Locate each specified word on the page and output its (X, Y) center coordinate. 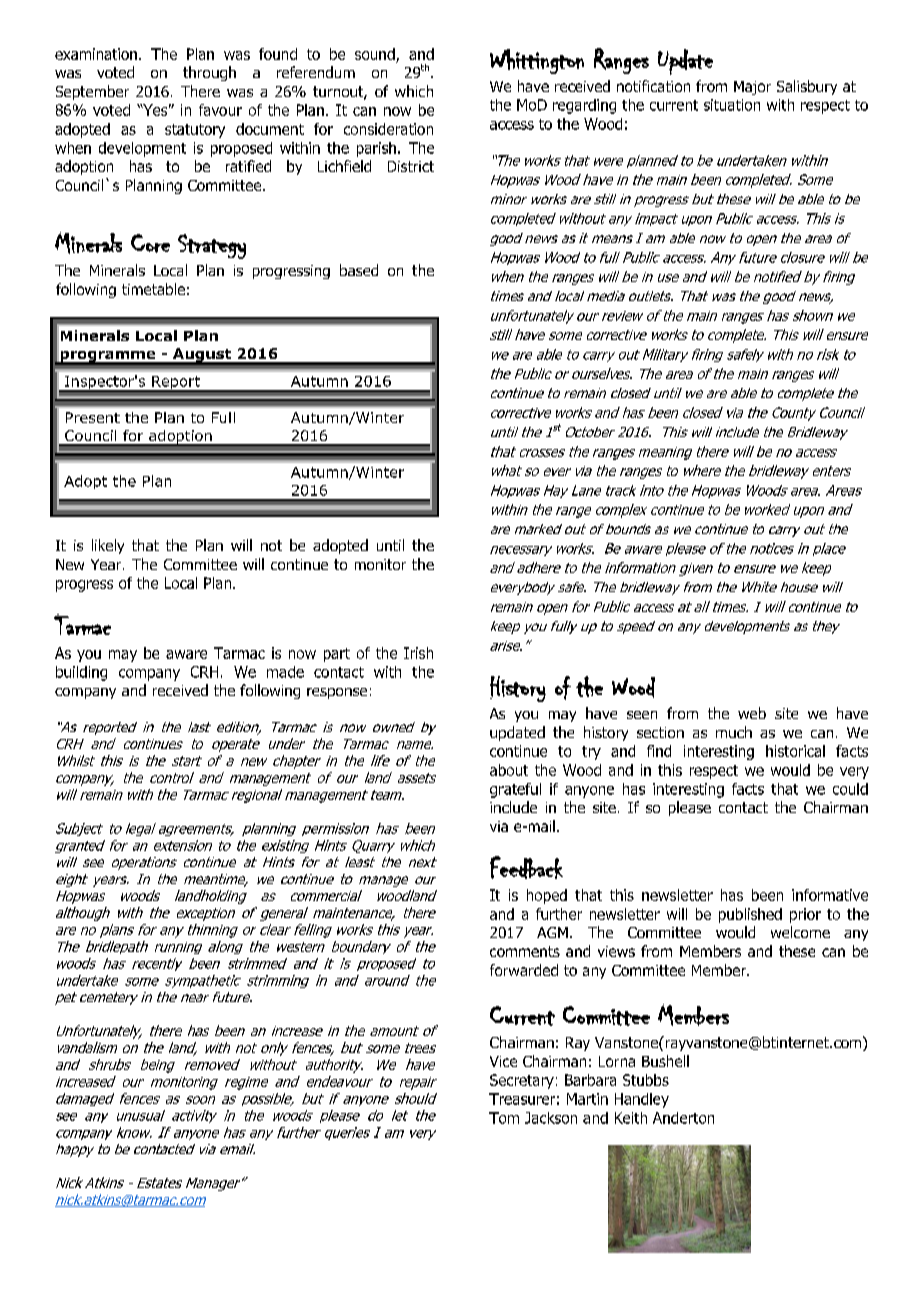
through (209, 73)
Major (752, 88)
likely (108, 546)
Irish (418, 653)
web (752, 713)
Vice (503, 1061)
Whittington (537, 61)
